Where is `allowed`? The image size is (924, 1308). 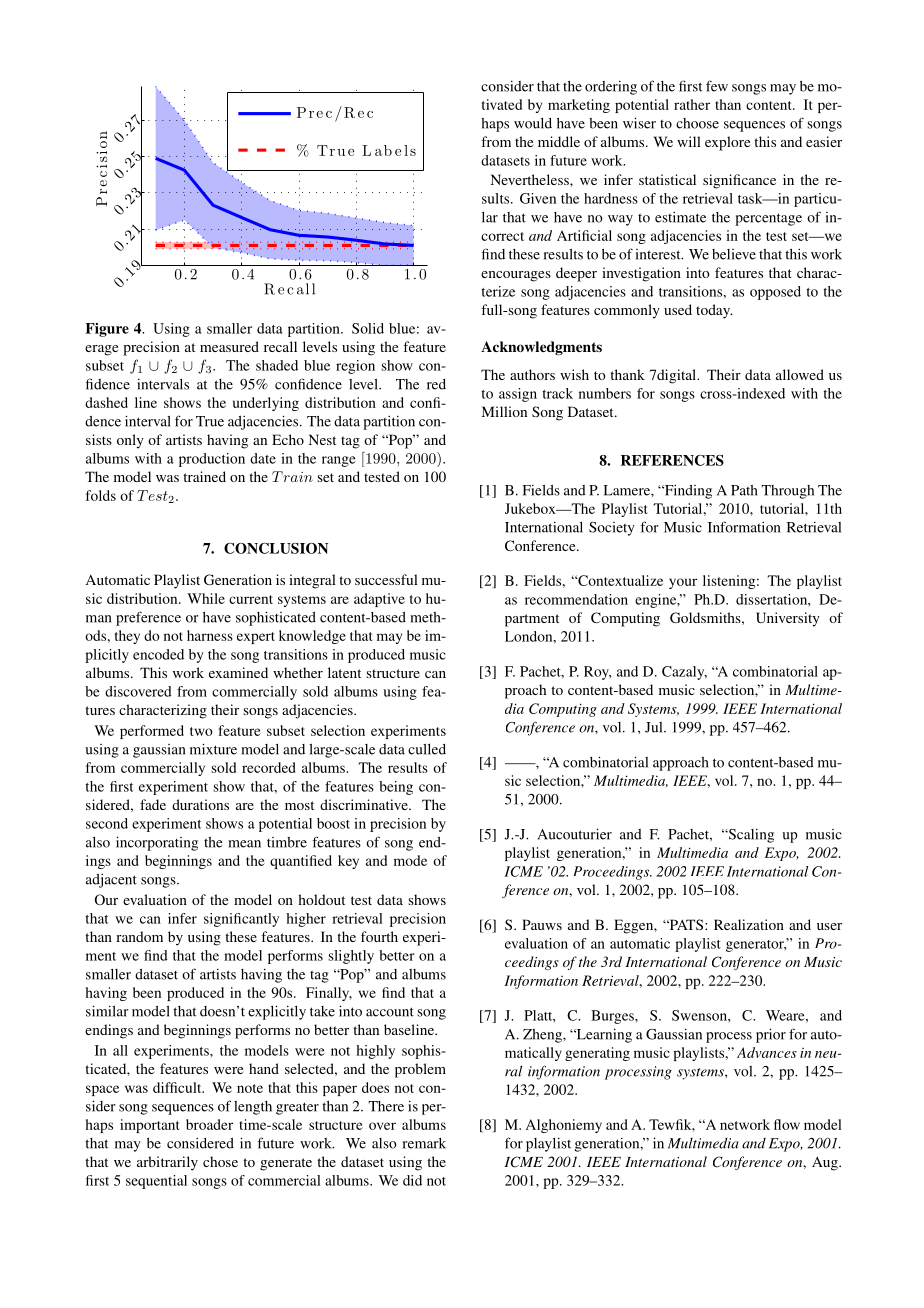 allowed is located at coordinates (800, 374).
